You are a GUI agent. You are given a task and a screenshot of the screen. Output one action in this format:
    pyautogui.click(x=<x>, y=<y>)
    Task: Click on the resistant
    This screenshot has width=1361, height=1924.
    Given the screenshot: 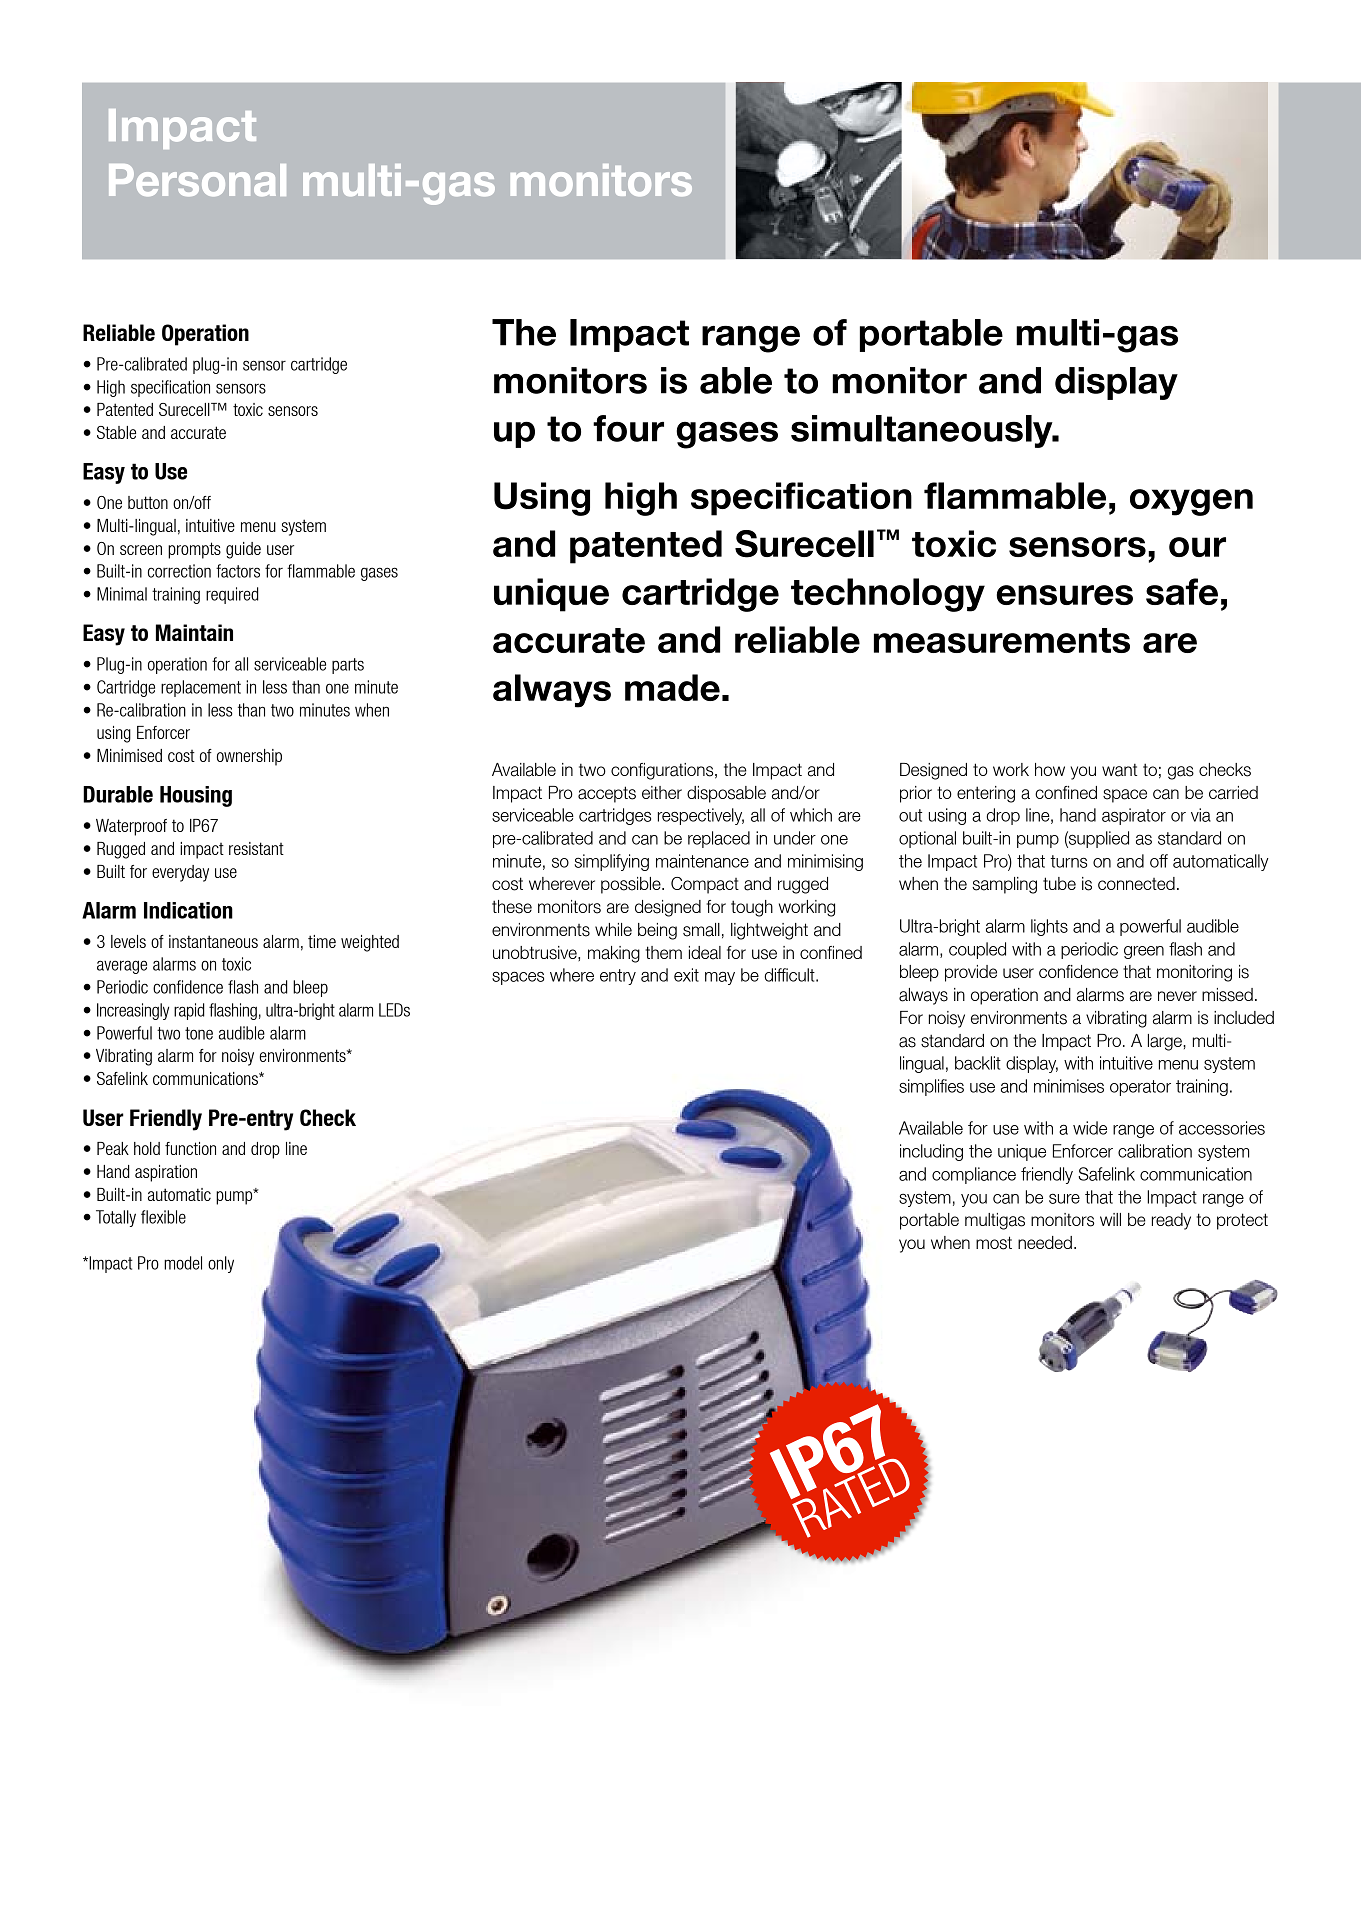 What is the action you would take?
    pyautogui.click(x=256, y=848)
